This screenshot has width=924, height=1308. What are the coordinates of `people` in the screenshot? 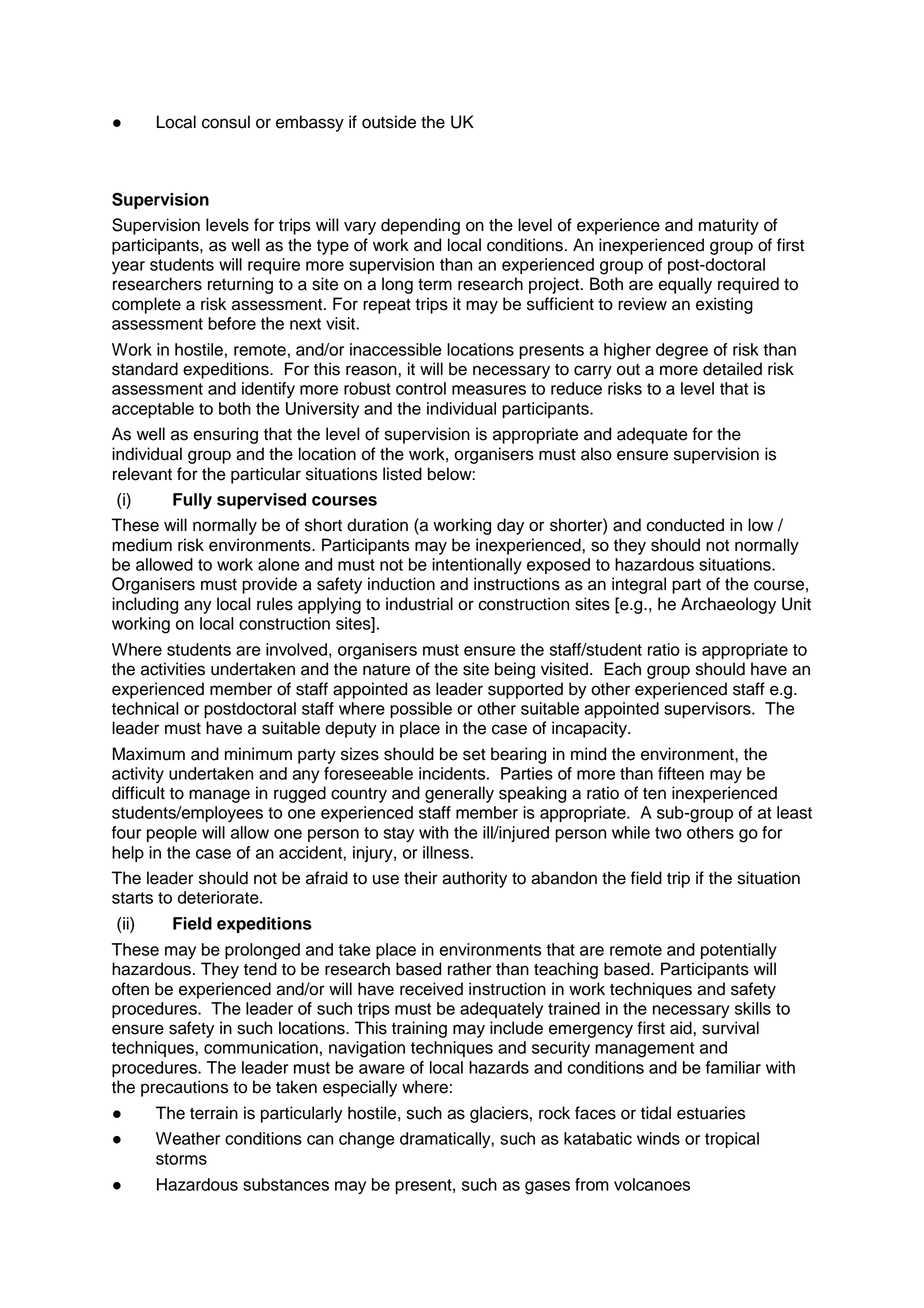 It's located at (172, 834).
